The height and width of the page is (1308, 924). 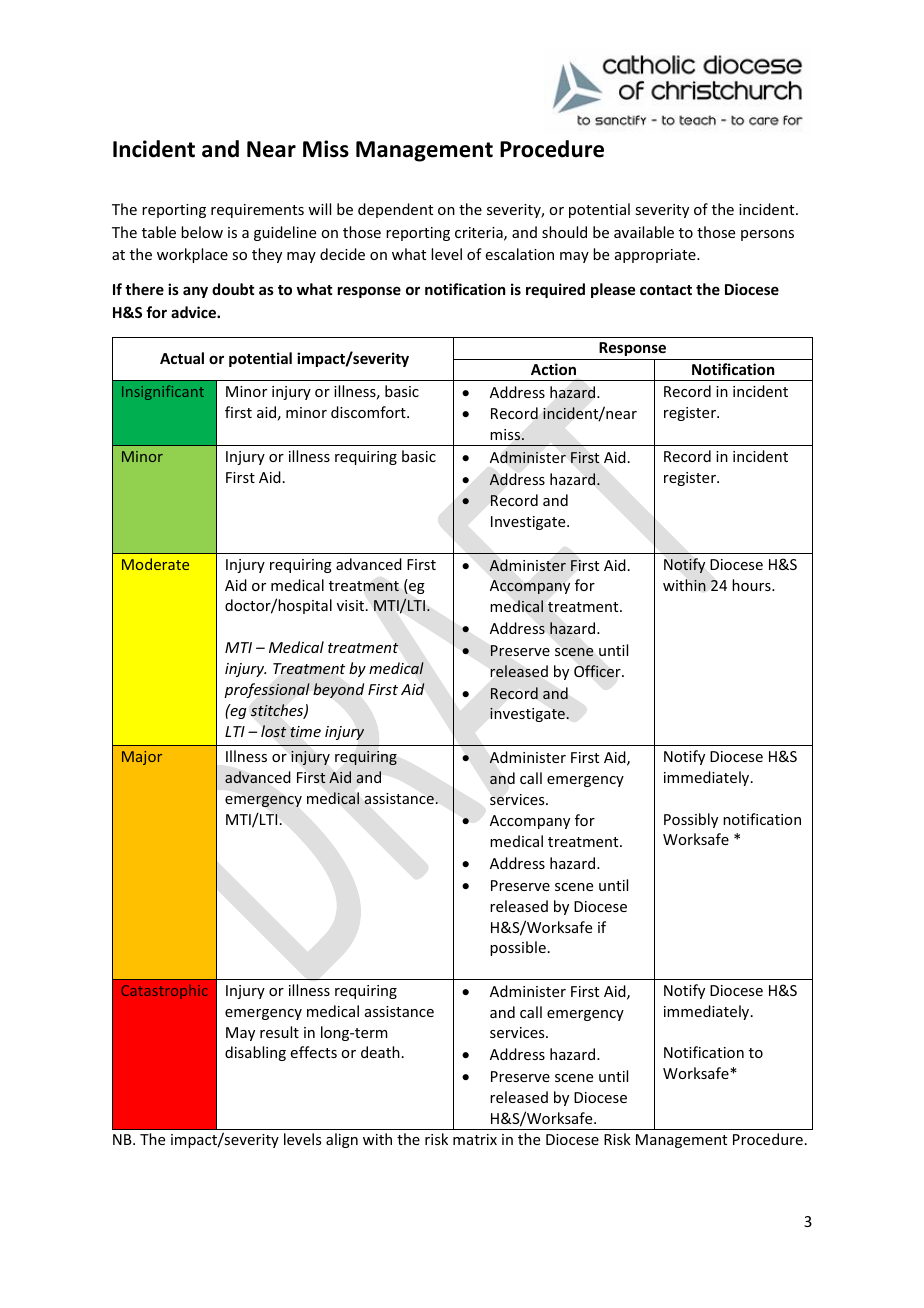 What do you see at coordinates (163, 392) in the page?
I see `Insignificant` at bounding box center [163, 392].
